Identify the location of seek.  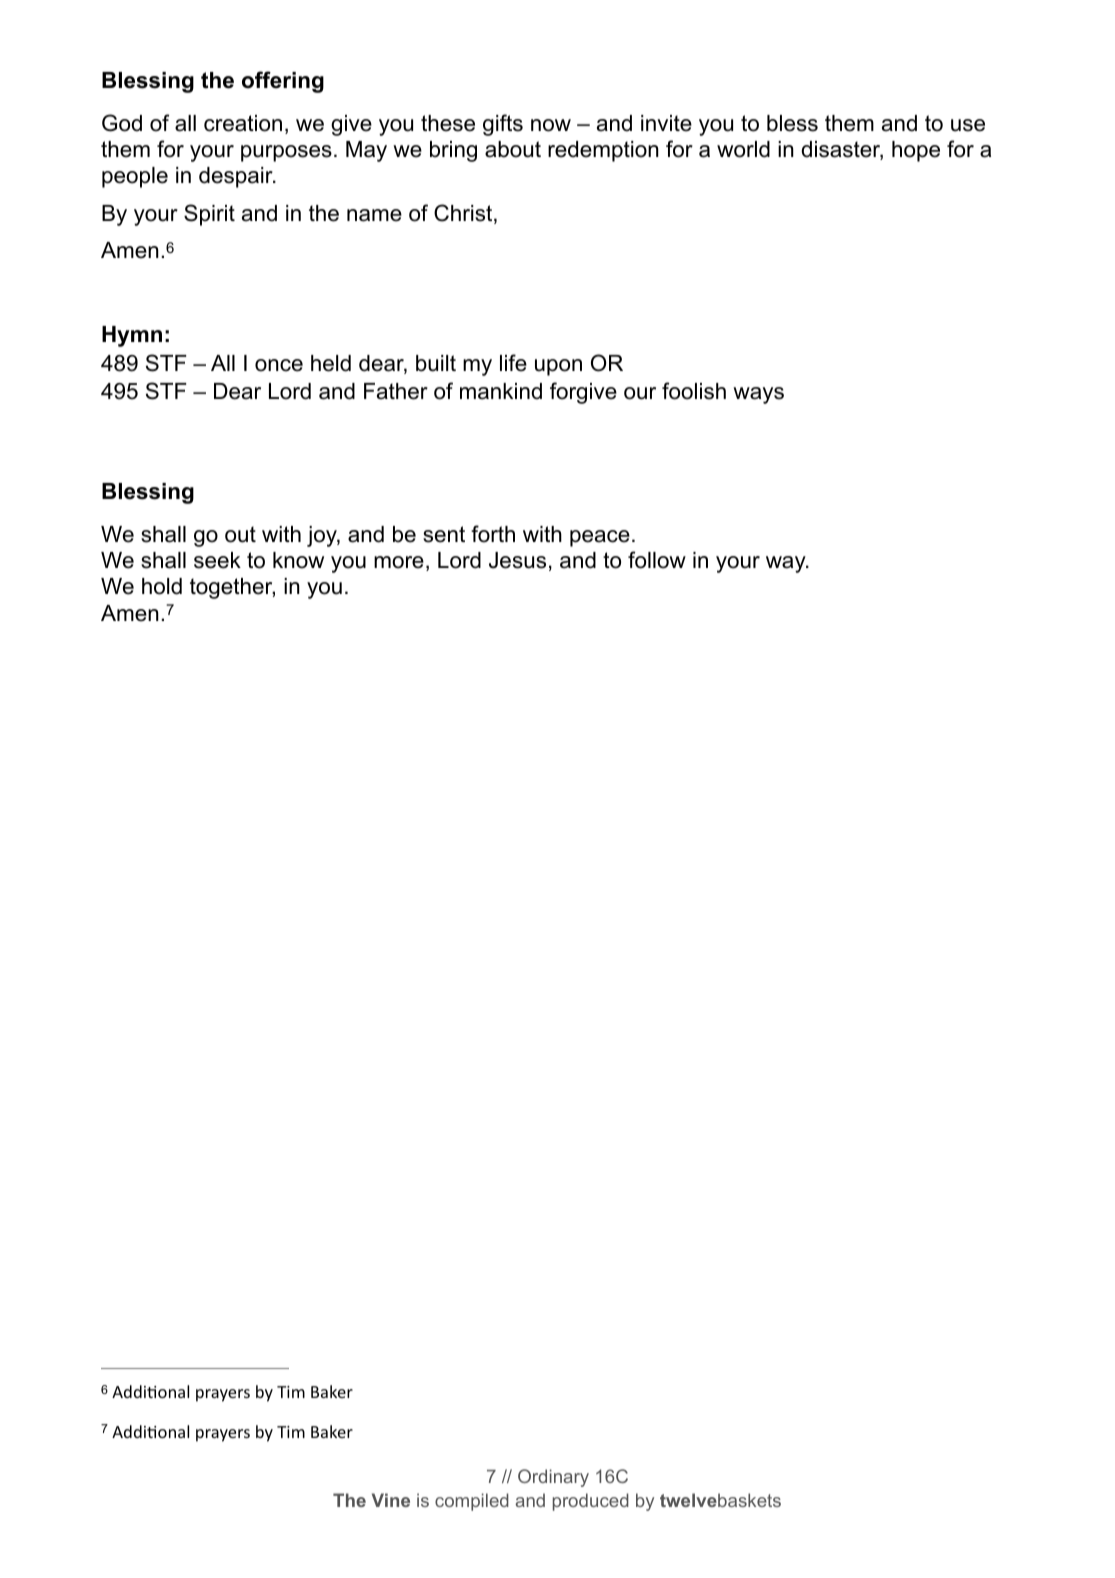
(217, 560).
